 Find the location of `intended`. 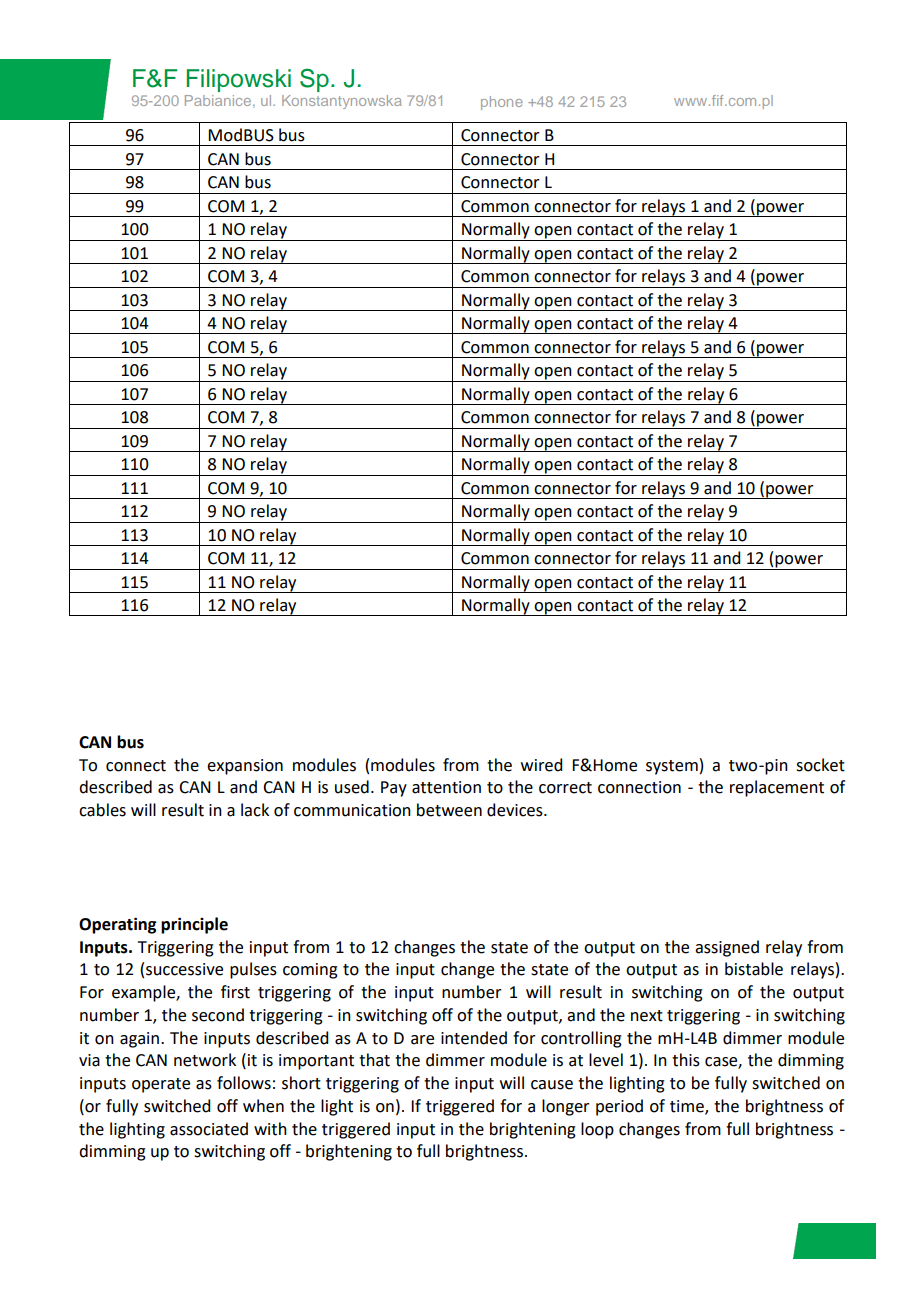

intended is located at coordinates (474, 1038).
